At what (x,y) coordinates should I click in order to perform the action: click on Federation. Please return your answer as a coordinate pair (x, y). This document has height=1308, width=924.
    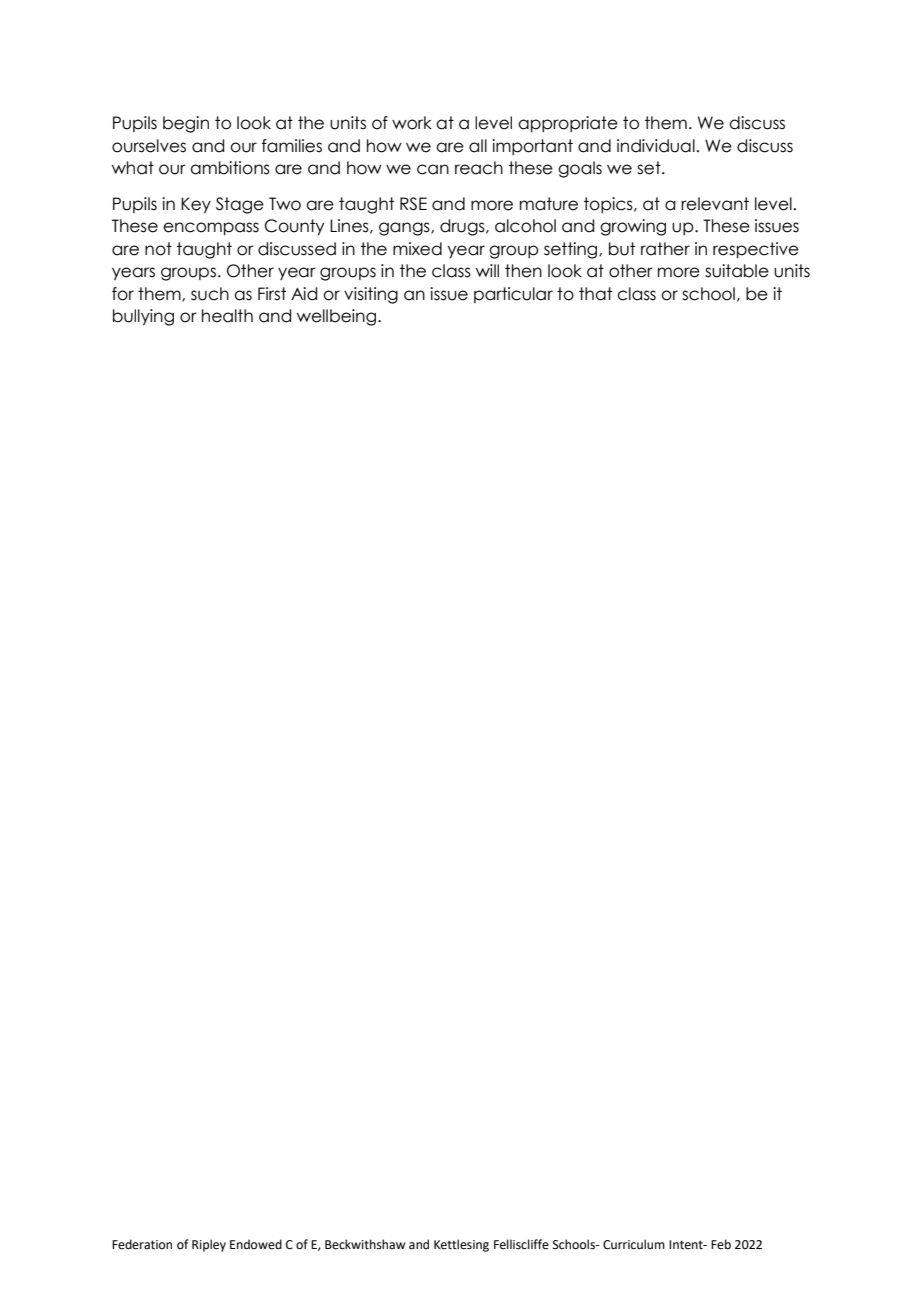
    Looking at the image, I should click on (142, 1244).
